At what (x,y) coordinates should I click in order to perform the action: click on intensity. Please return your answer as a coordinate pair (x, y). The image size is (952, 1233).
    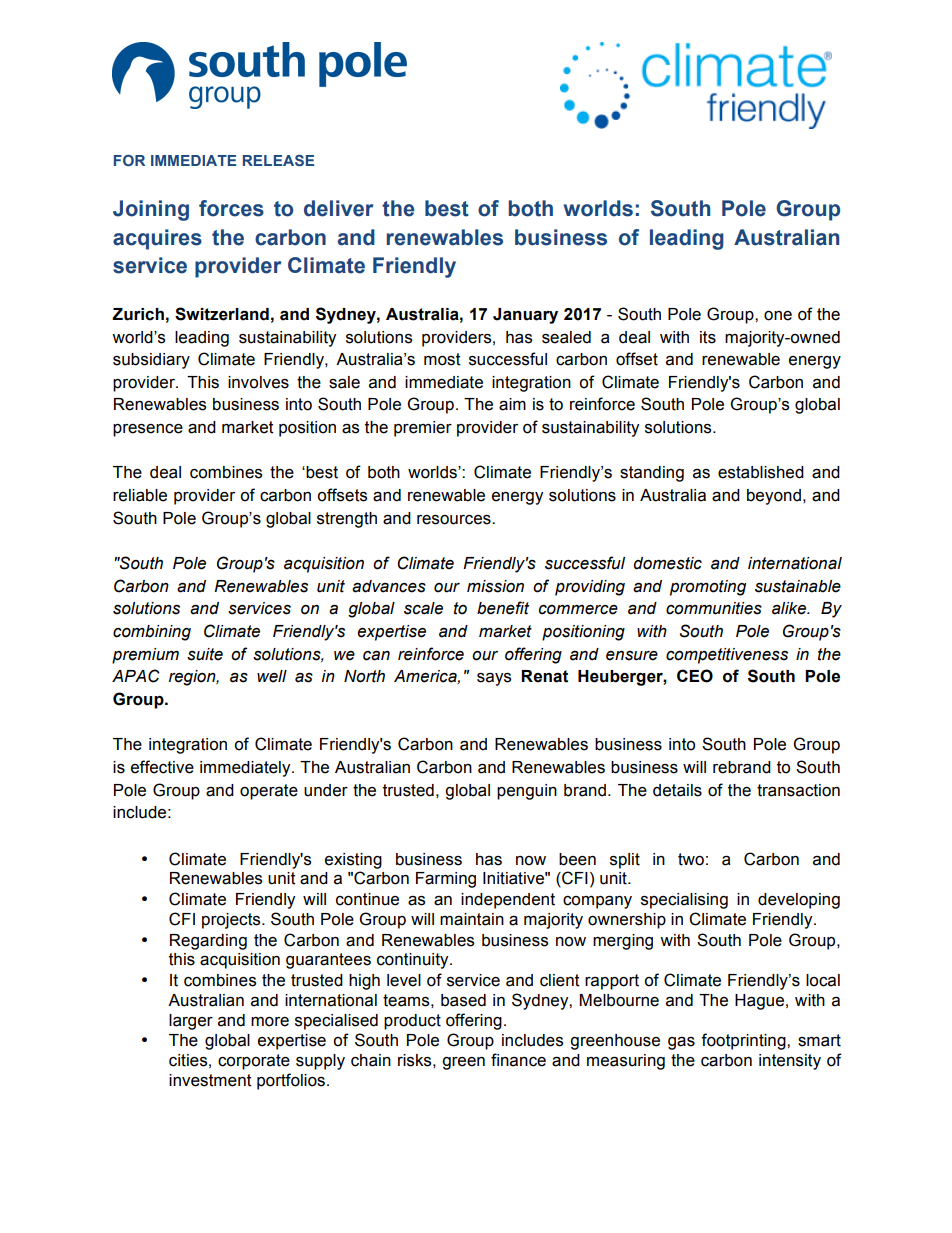
    Looking at the image, I should click on (790, 1062).
